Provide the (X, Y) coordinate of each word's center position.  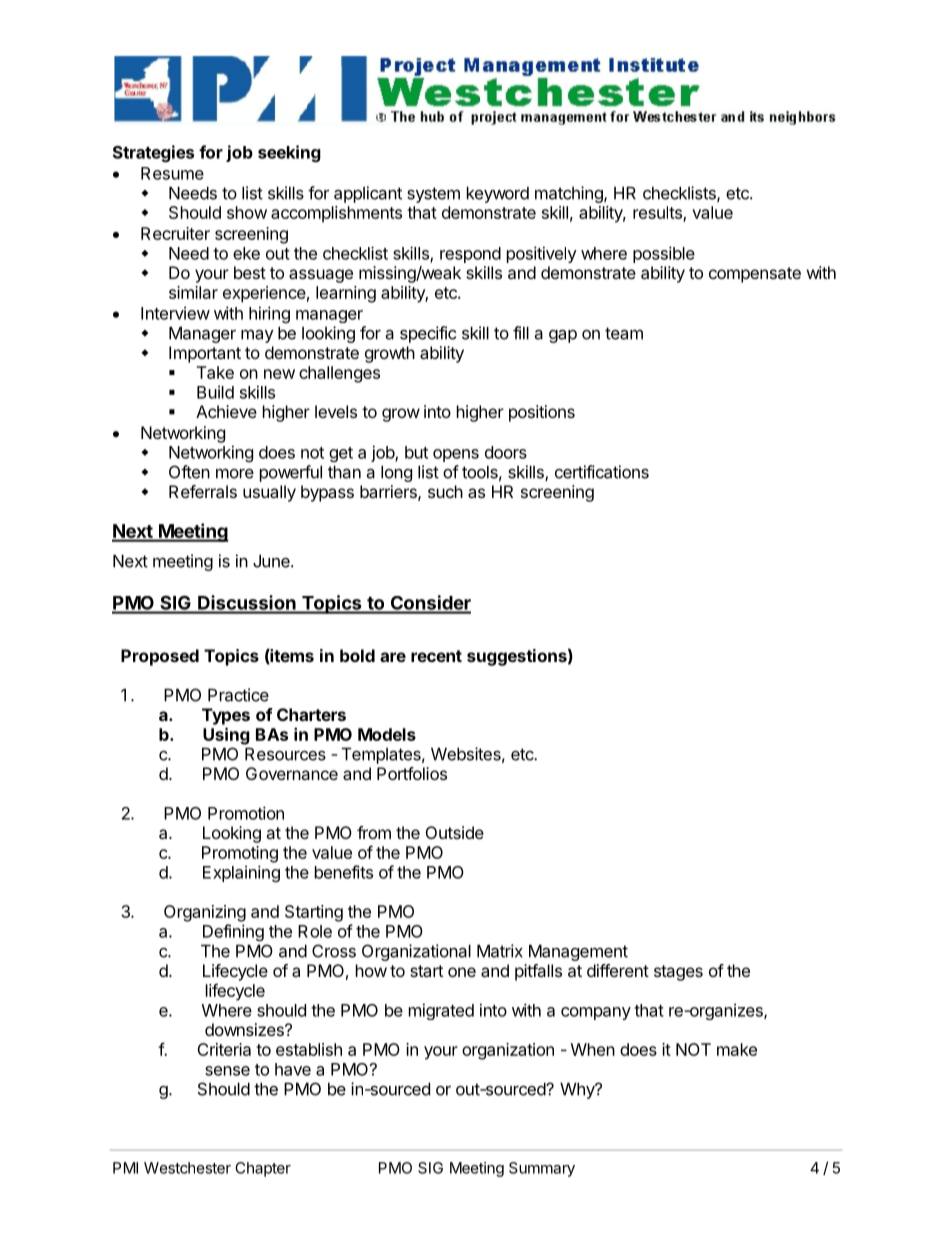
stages (678, 973)
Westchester (187, 1168)
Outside (455, 832)
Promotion (246, 813)
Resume (172, 173)
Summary (542, 1169)
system (433, 195)
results (658, 213)
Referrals (203, 491)
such (445, 491)
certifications (602, 472)
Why (578, 1090)
